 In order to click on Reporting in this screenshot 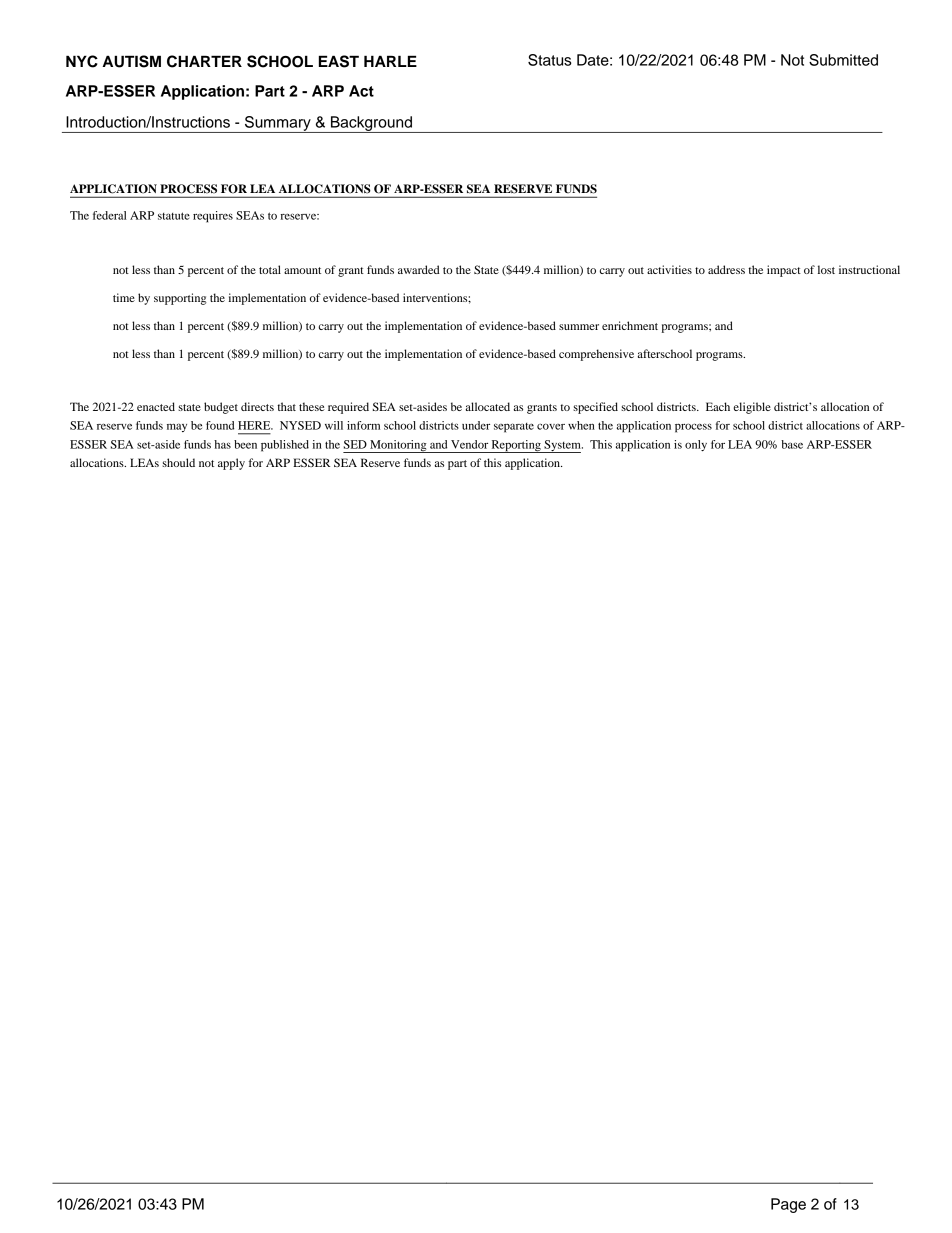, I will do `click(516, 446)`.
